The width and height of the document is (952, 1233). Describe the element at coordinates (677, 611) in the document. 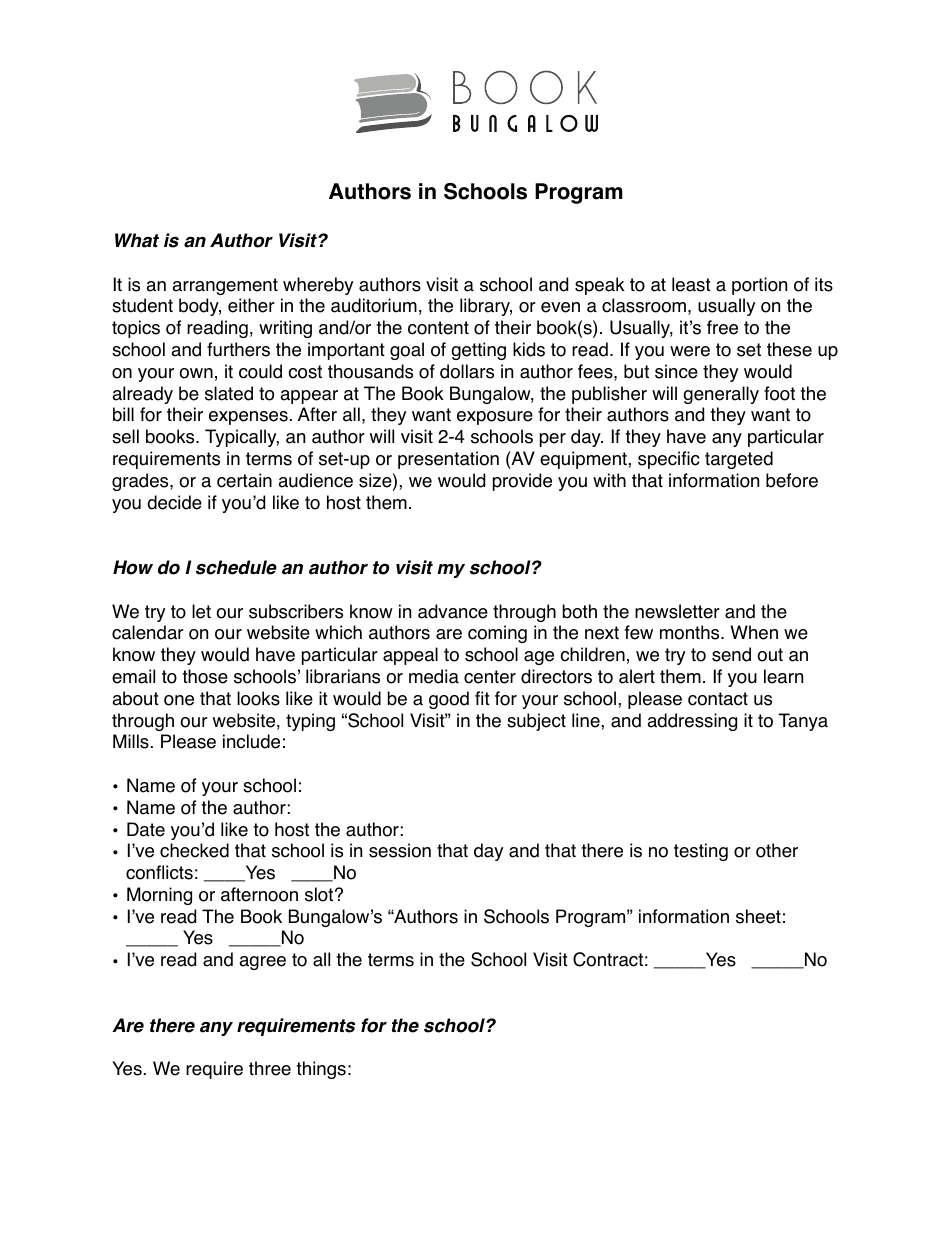

I see `newsletter` at that location.
